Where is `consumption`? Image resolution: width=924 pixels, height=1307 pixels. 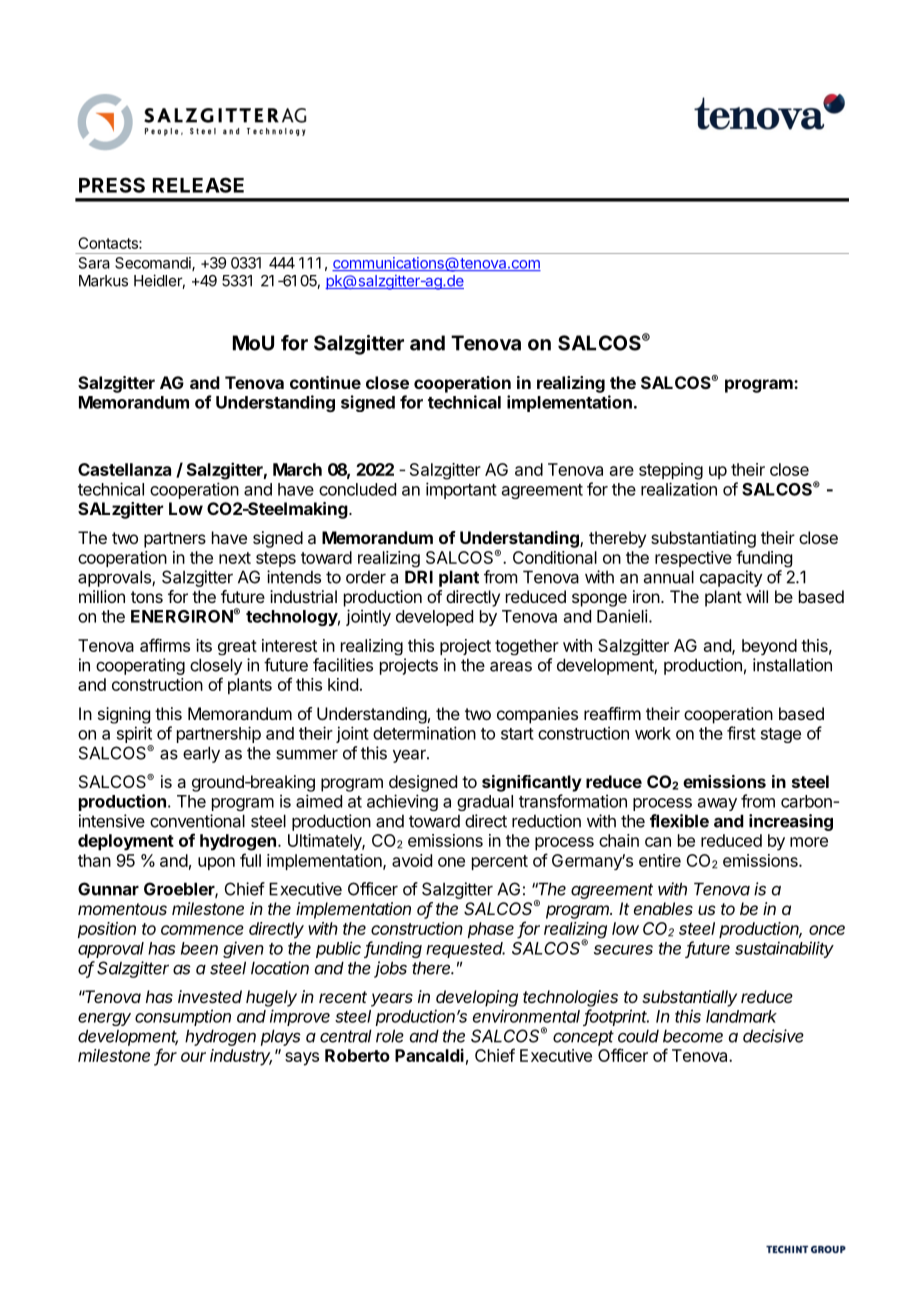 consumption is located at coordinates (183, 1017).
